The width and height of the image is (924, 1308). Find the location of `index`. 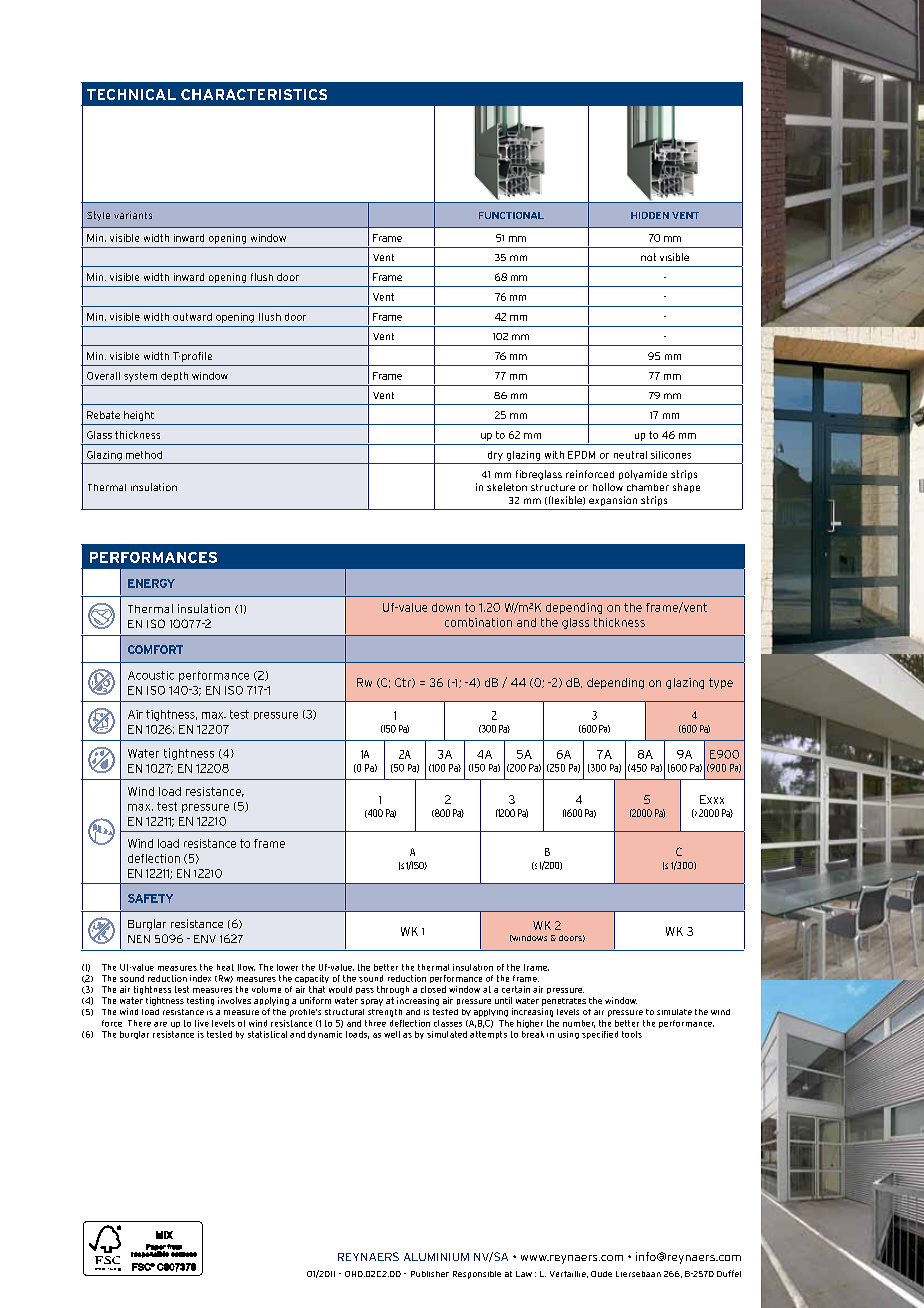

index is located at coordinates (200, 978).
